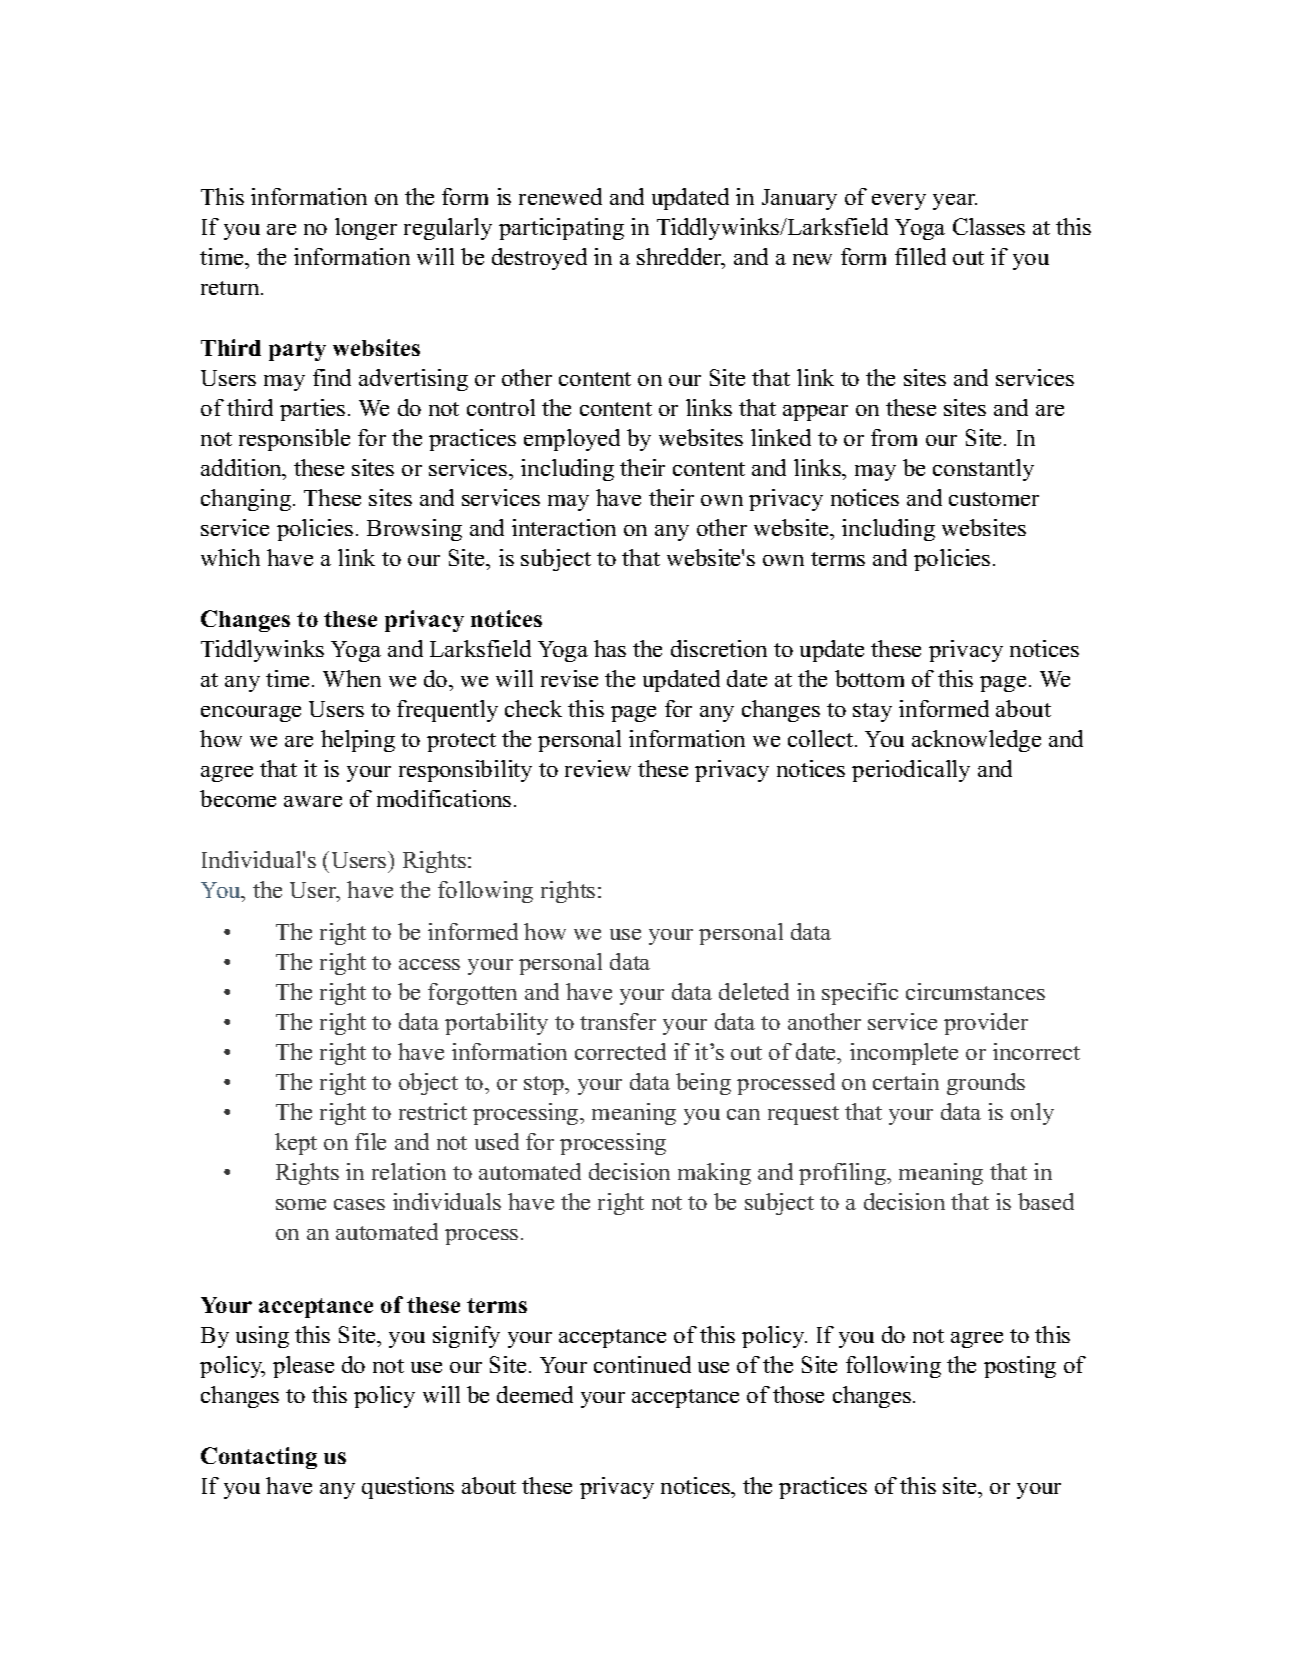  Describe the element at coordinates (296, 1144) in the screenshot. I see `kept` at that location.
